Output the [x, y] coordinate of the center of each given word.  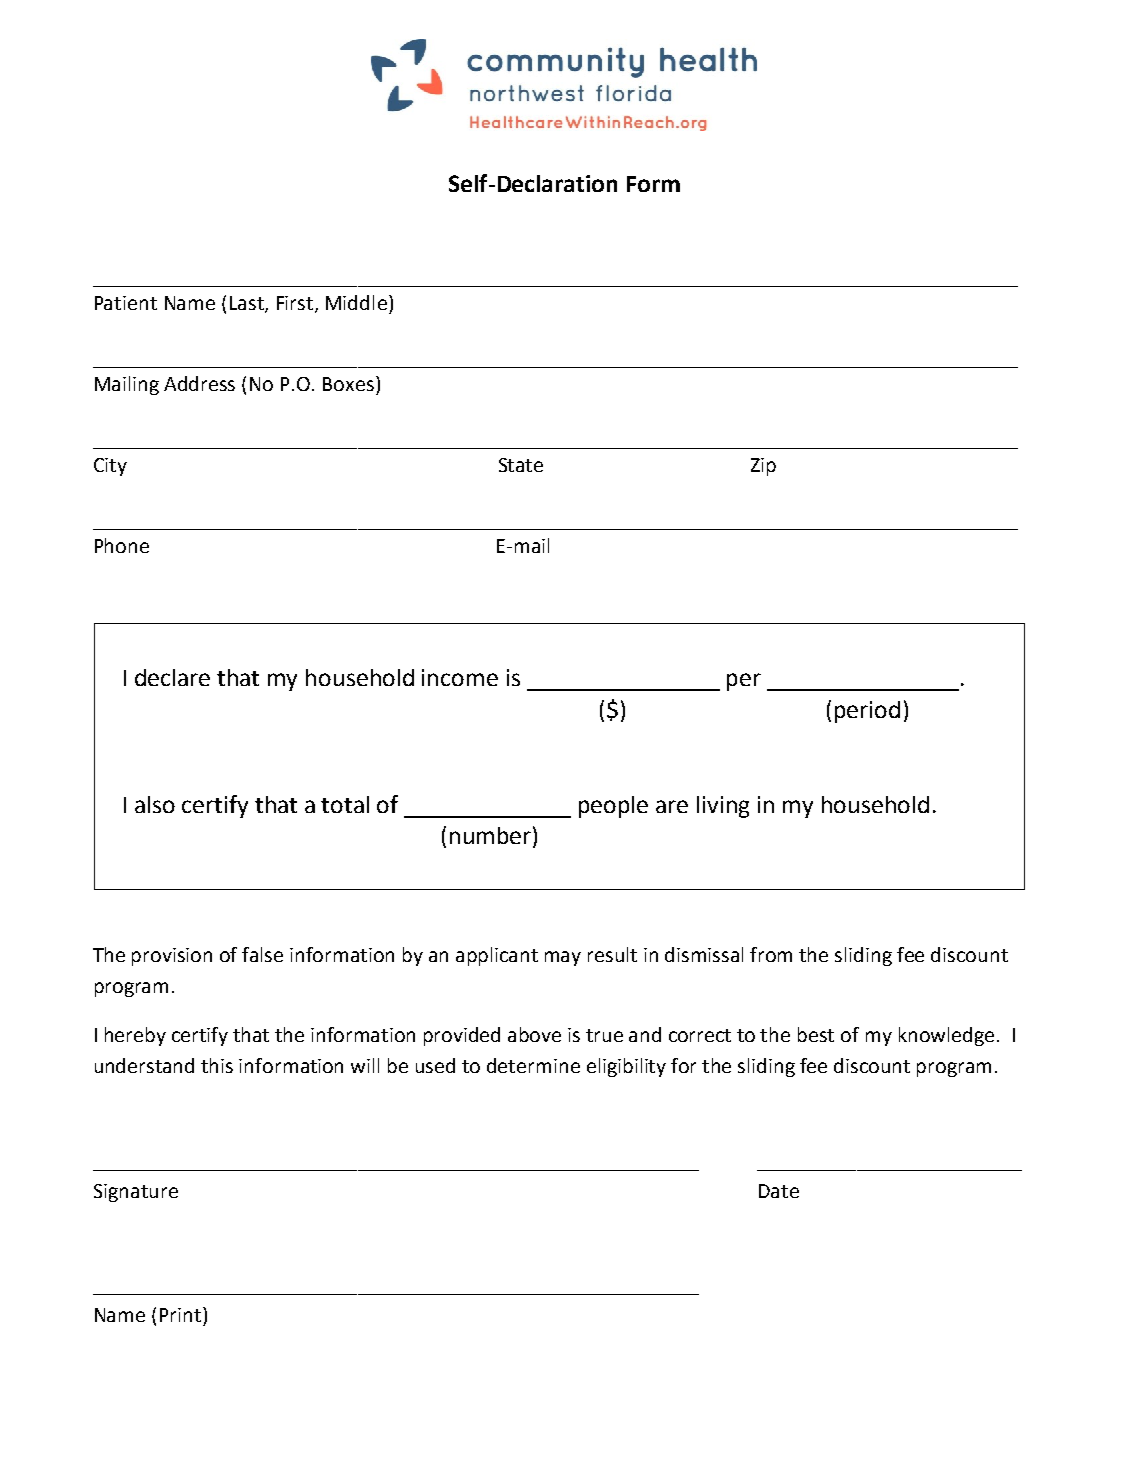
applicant [497, 956]
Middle [356, 302]
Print [180, 1315]
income [460, 677]
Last [248, 304]
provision [172, 957]
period [867, 712]
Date [779, 1191]
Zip [763, 467]
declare [172, 677]
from [771, 954]
